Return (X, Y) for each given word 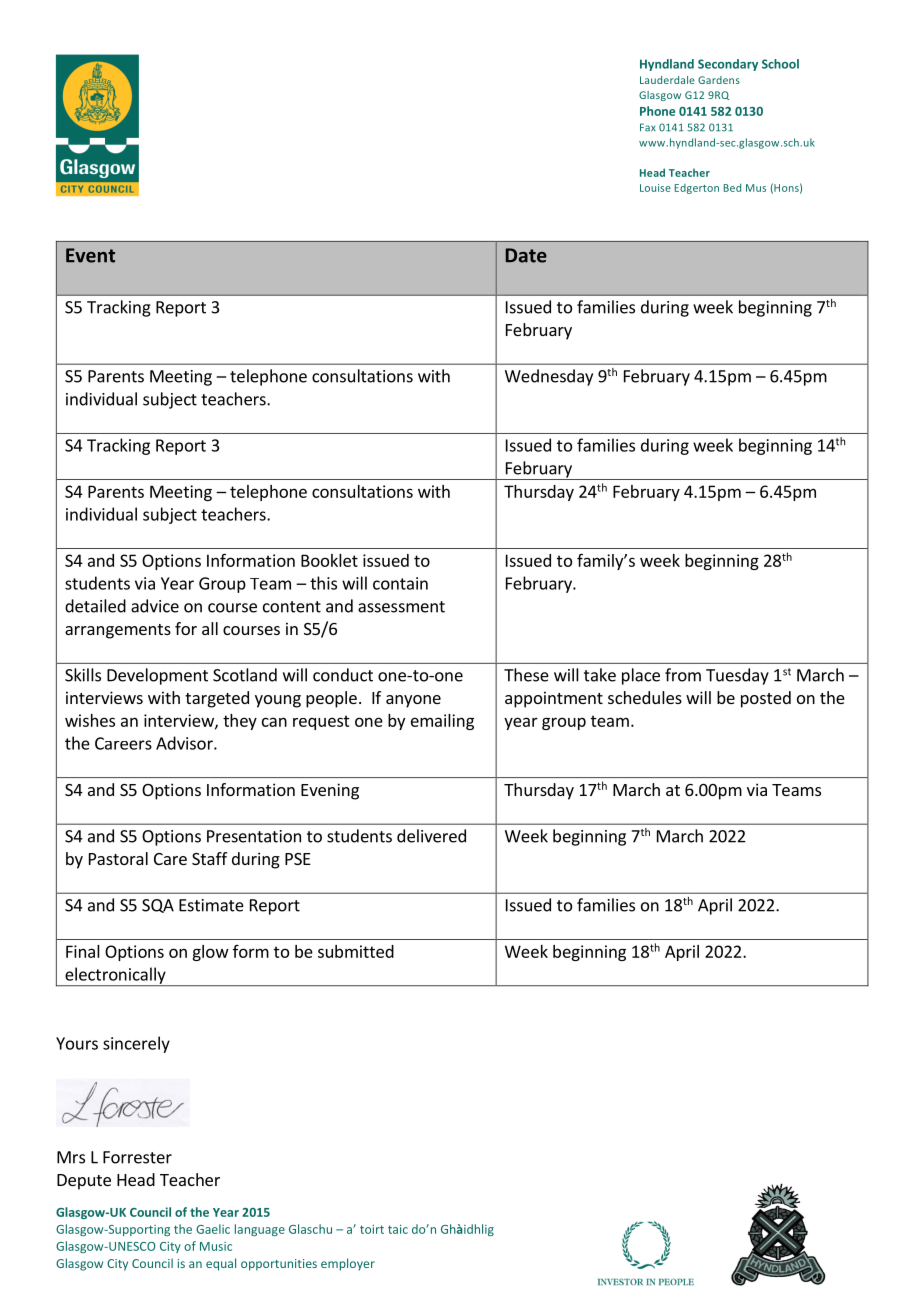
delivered (431, 836)
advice (155, 606)
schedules (645, 697)
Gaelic (213, 1229)
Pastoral (118, 858)
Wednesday (549, 377)
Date (526, 255)
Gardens (719, 80)
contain (400, 583)
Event (90, 255)
